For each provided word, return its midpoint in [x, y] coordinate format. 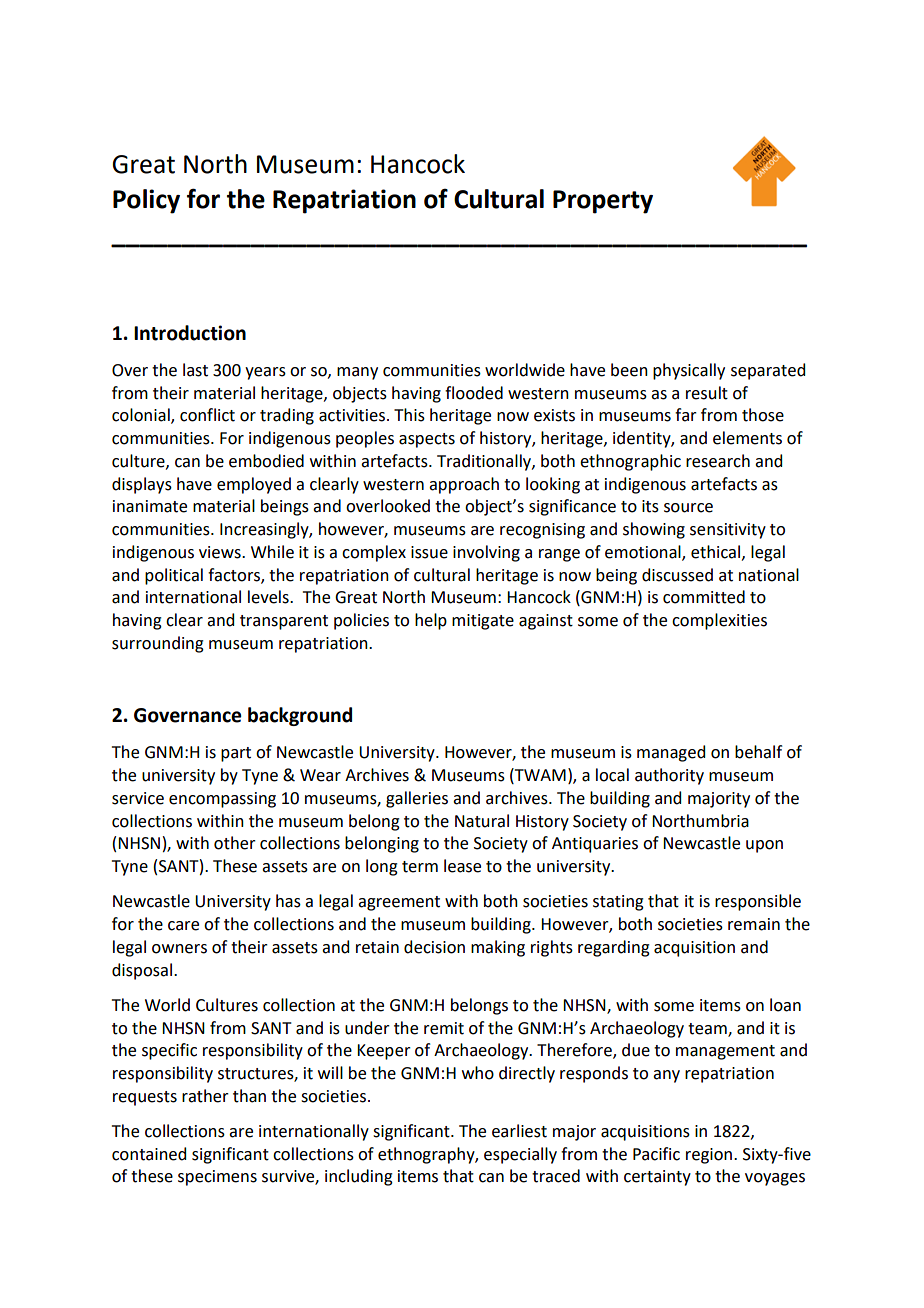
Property [603, 202]
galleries [417, 799]
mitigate [483, 622]
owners [179, 949]
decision [434, 947]
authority [669, 776]
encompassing [222, 800]
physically [689, 371]
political [174, 576]
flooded [474, 393]
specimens [217, 1178]
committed [704, 597]
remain [754, 924]
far [686, 415]
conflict [207, 415]
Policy [146, 201]
